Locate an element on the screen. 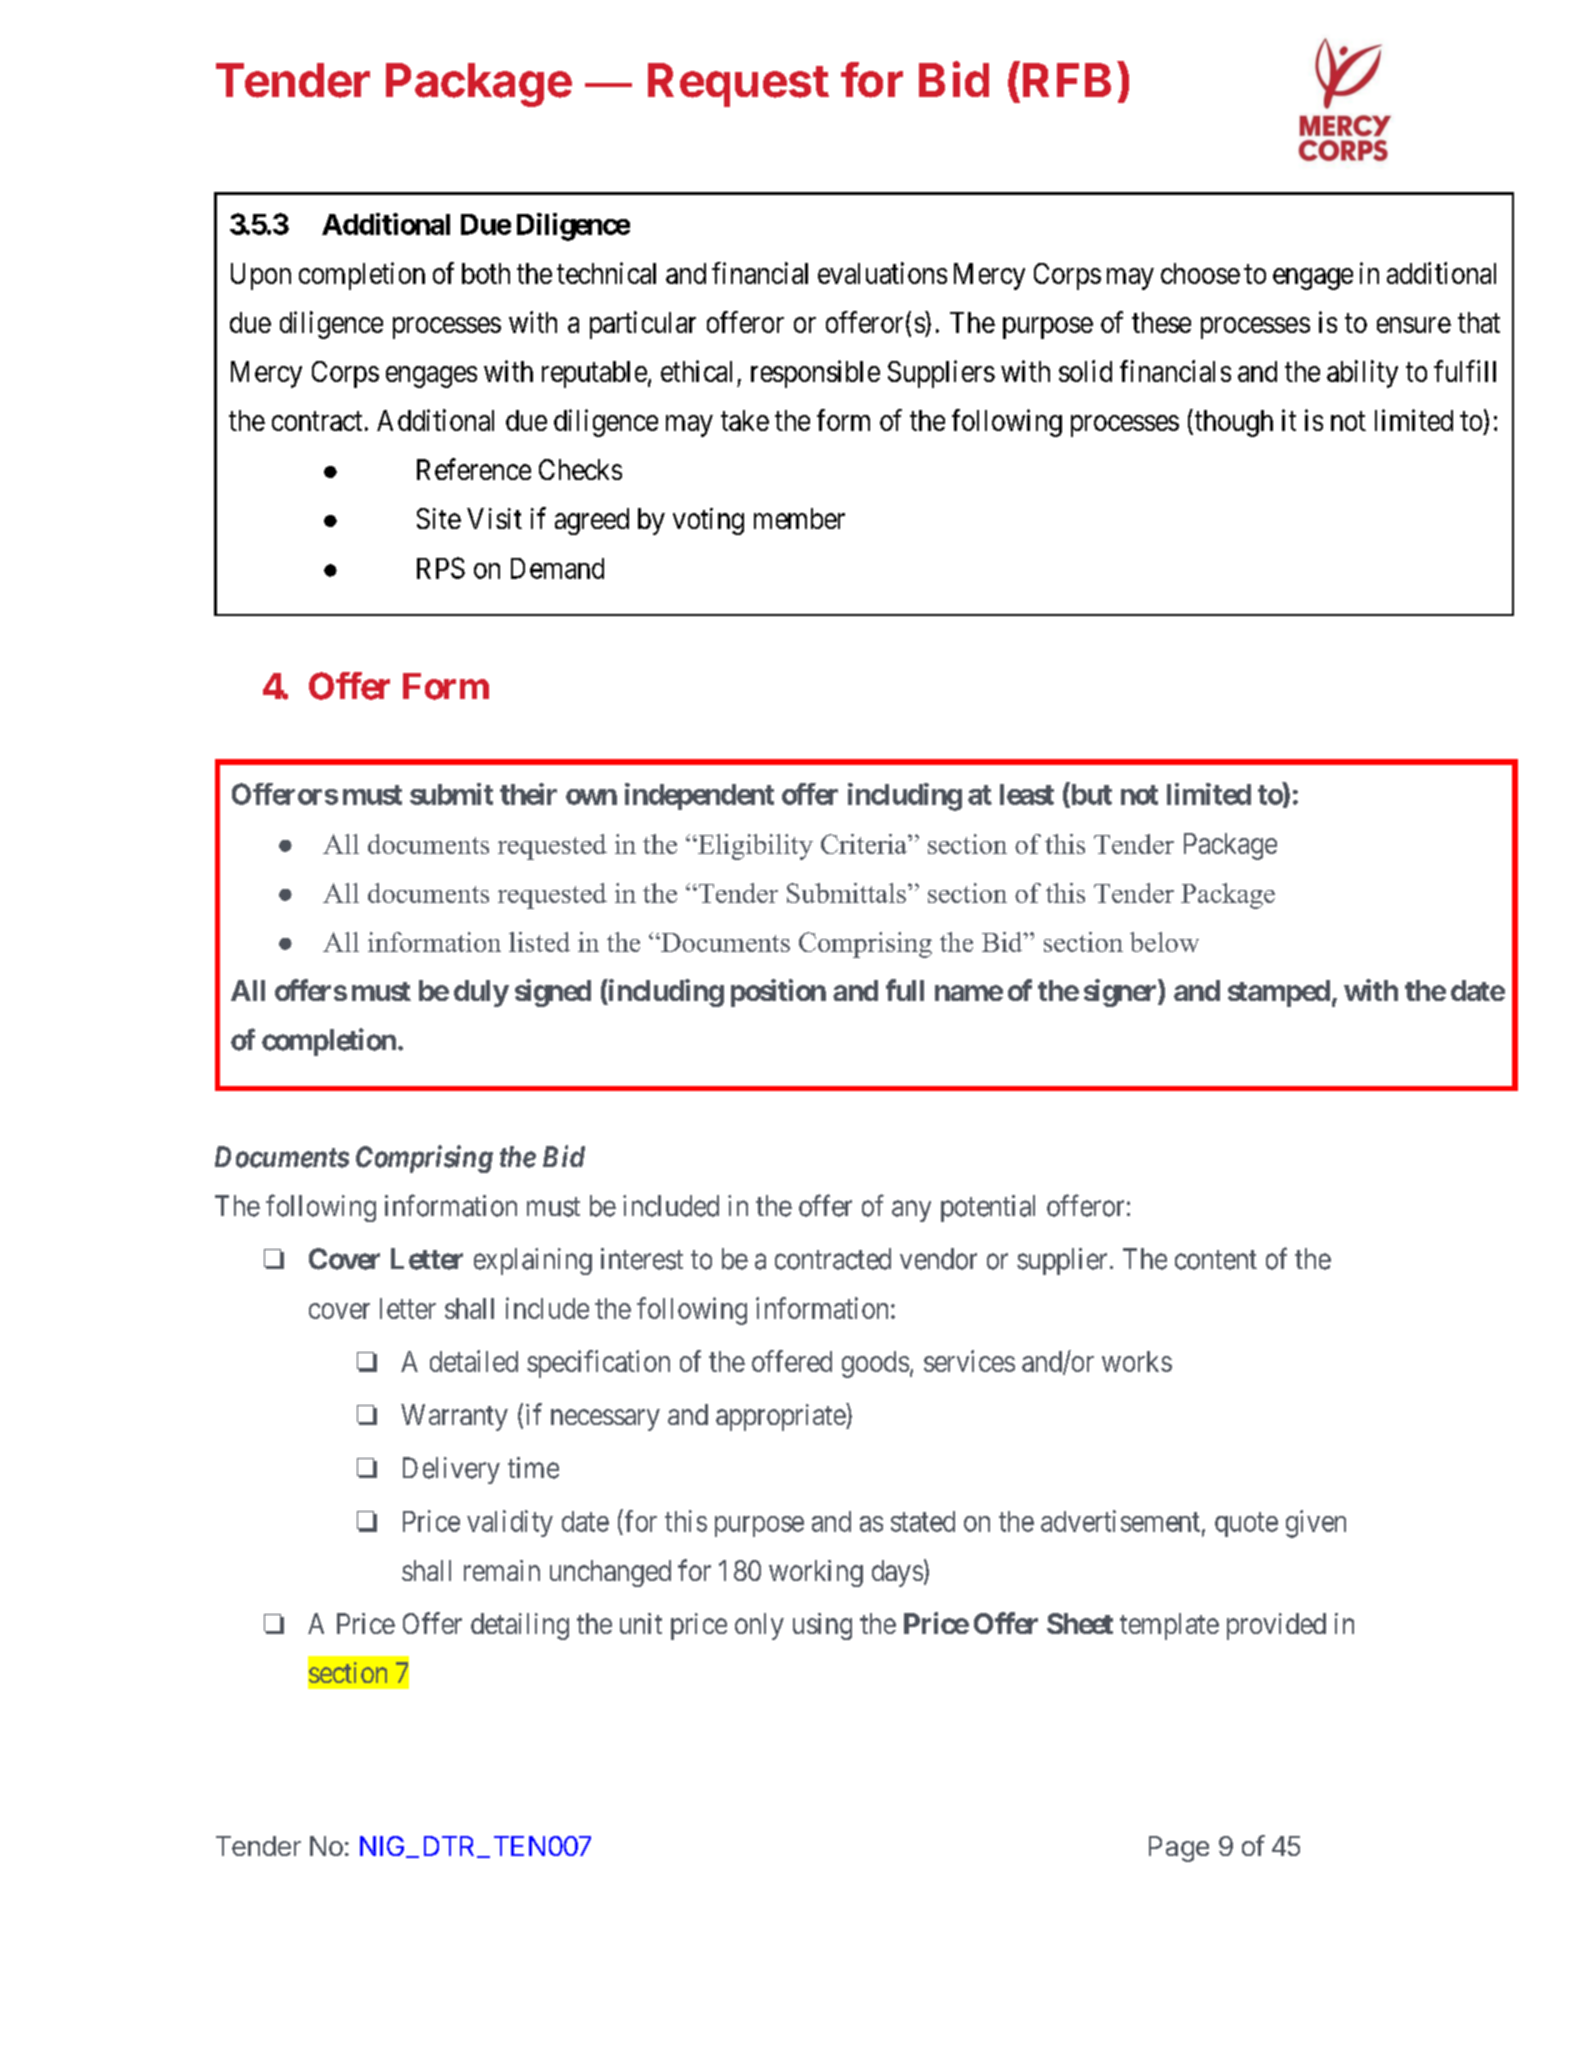 This screenshot has width=1584, height=2050. detailed is located at coordinates (474, 1361).
